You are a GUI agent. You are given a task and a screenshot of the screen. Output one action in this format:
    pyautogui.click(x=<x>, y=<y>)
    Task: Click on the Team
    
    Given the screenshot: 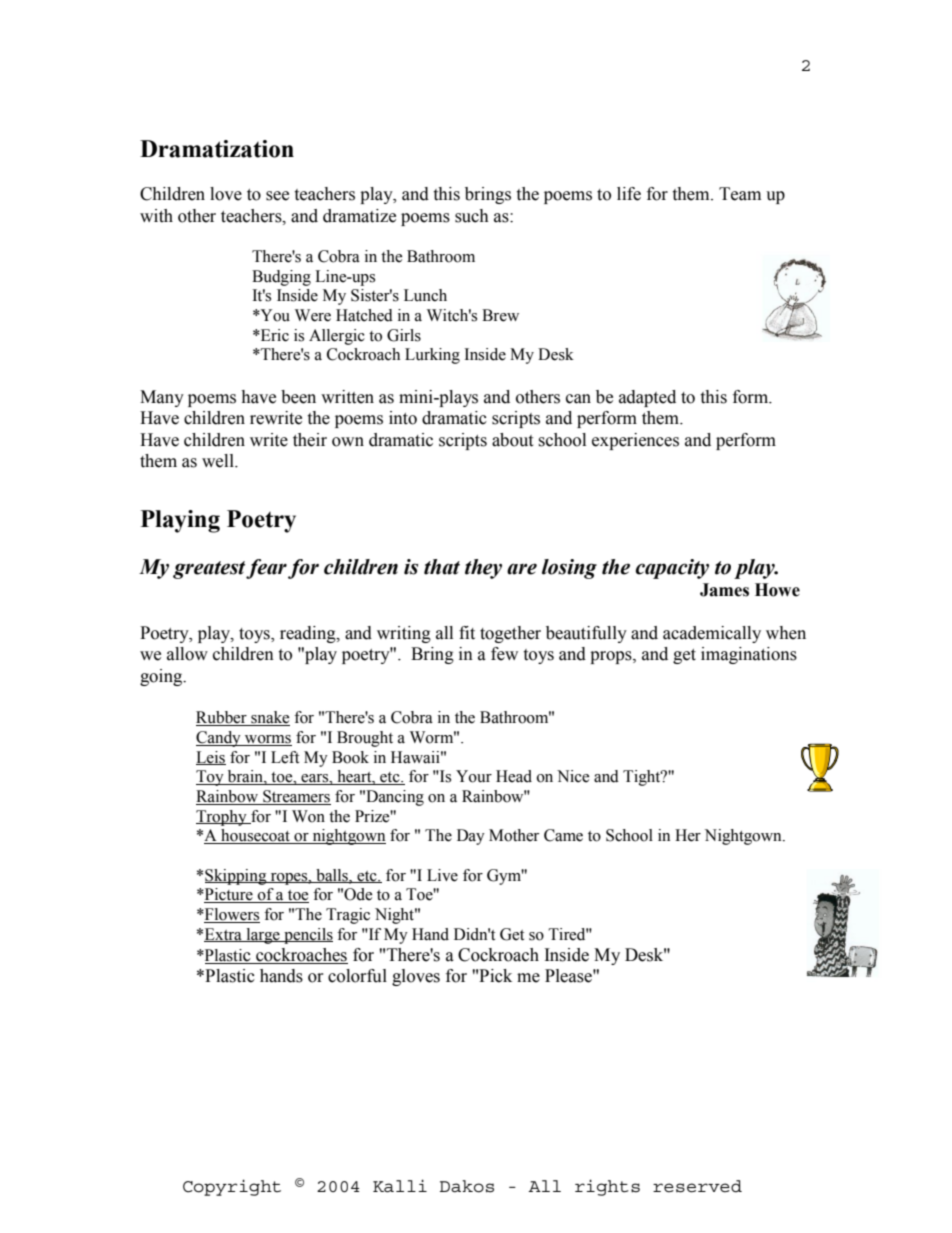 What is the action you would take?
    pyautogui.click(x=740, y=194)
